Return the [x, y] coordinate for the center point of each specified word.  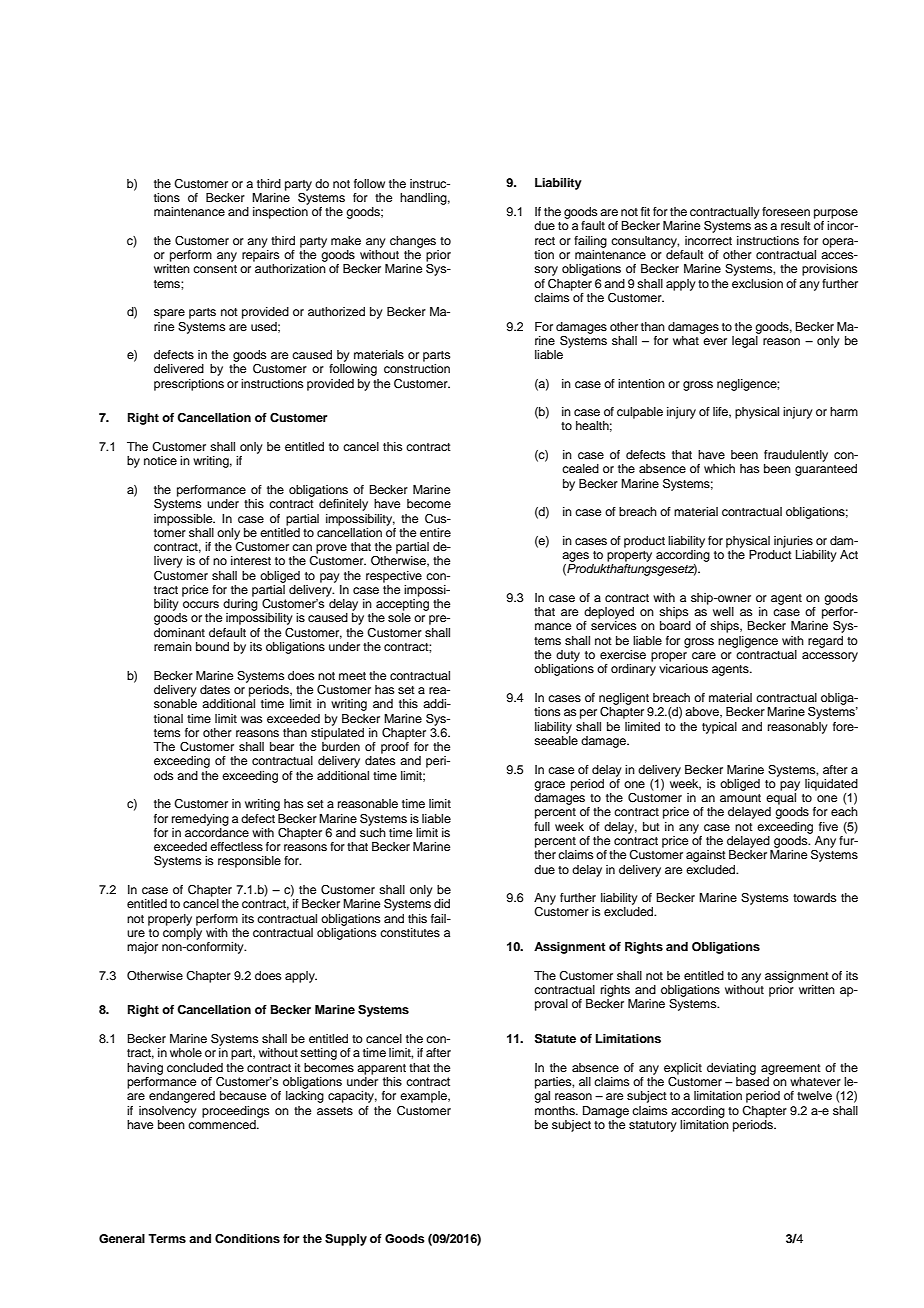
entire [435, 532]
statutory [653, 1126]
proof [395, 748]
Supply [346, 1240]
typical [719, 728]
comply [182, 934]
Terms [167, 1238]
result [796, 225]
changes [413, 242]
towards [815, 897]
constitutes [410, 932]
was [252, 719]
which [719, 468]
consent [215, 269]
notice [160, 460]
